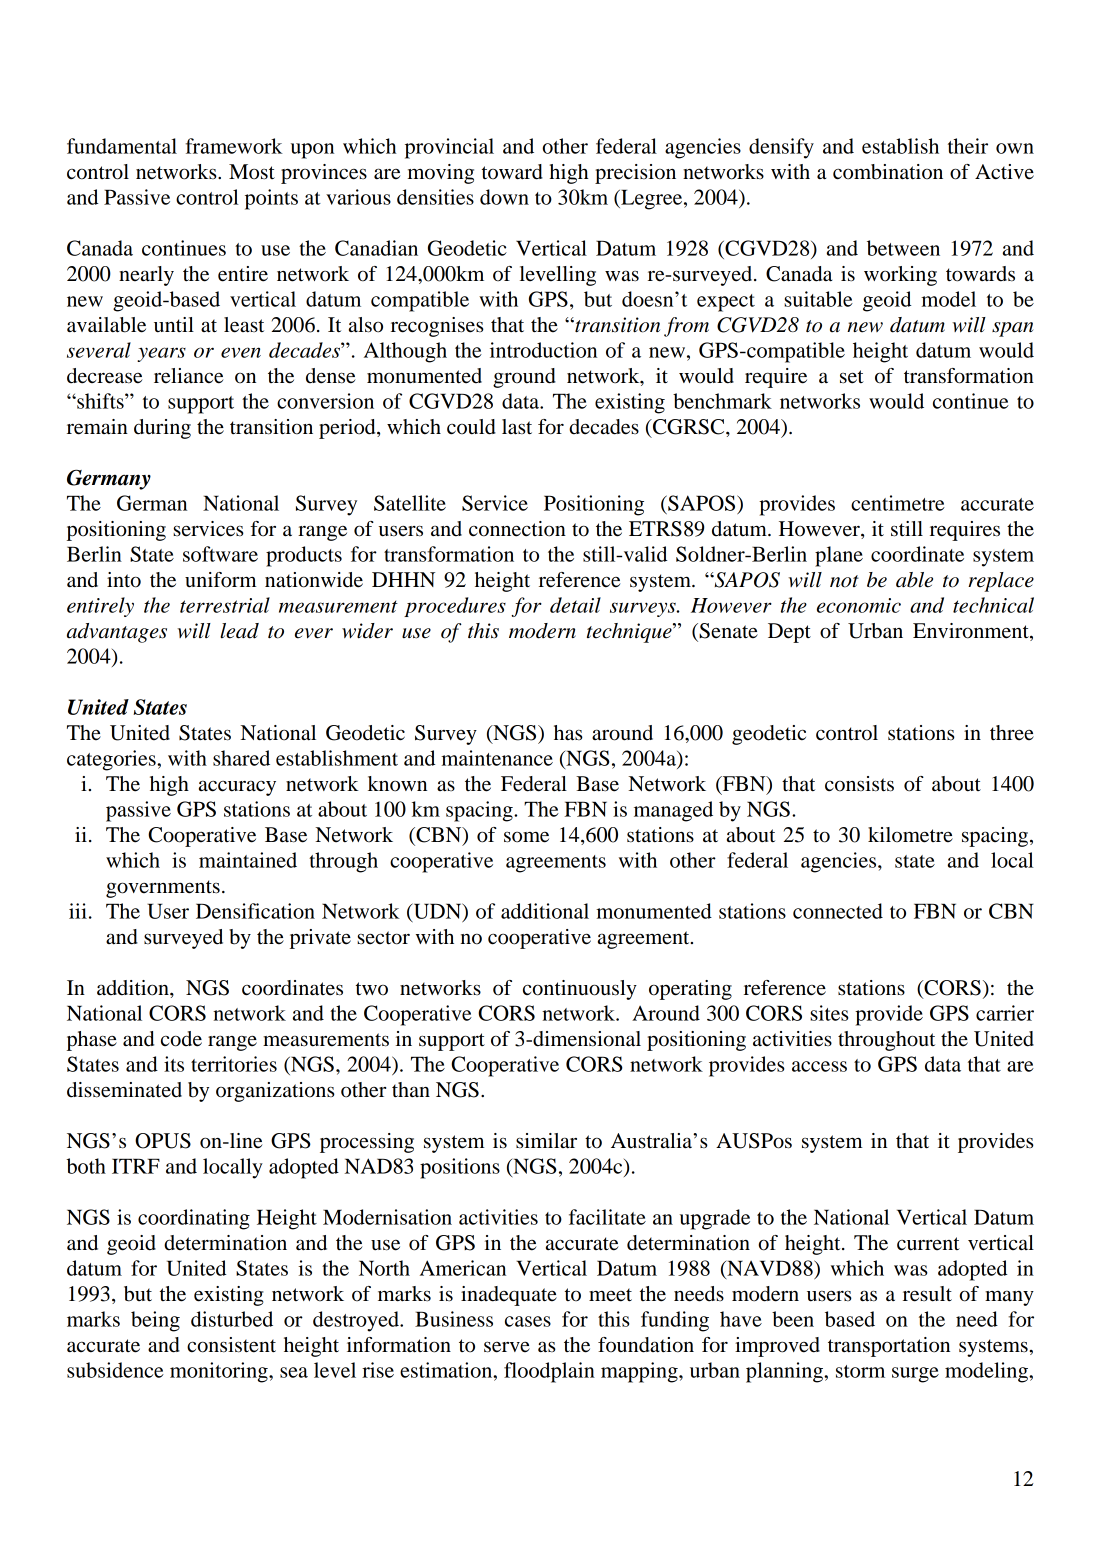 This screenshot has height=1556, width=1100. Describe the element at coordinates (859, 784) in the screenshot. I see `consists` at that location.
